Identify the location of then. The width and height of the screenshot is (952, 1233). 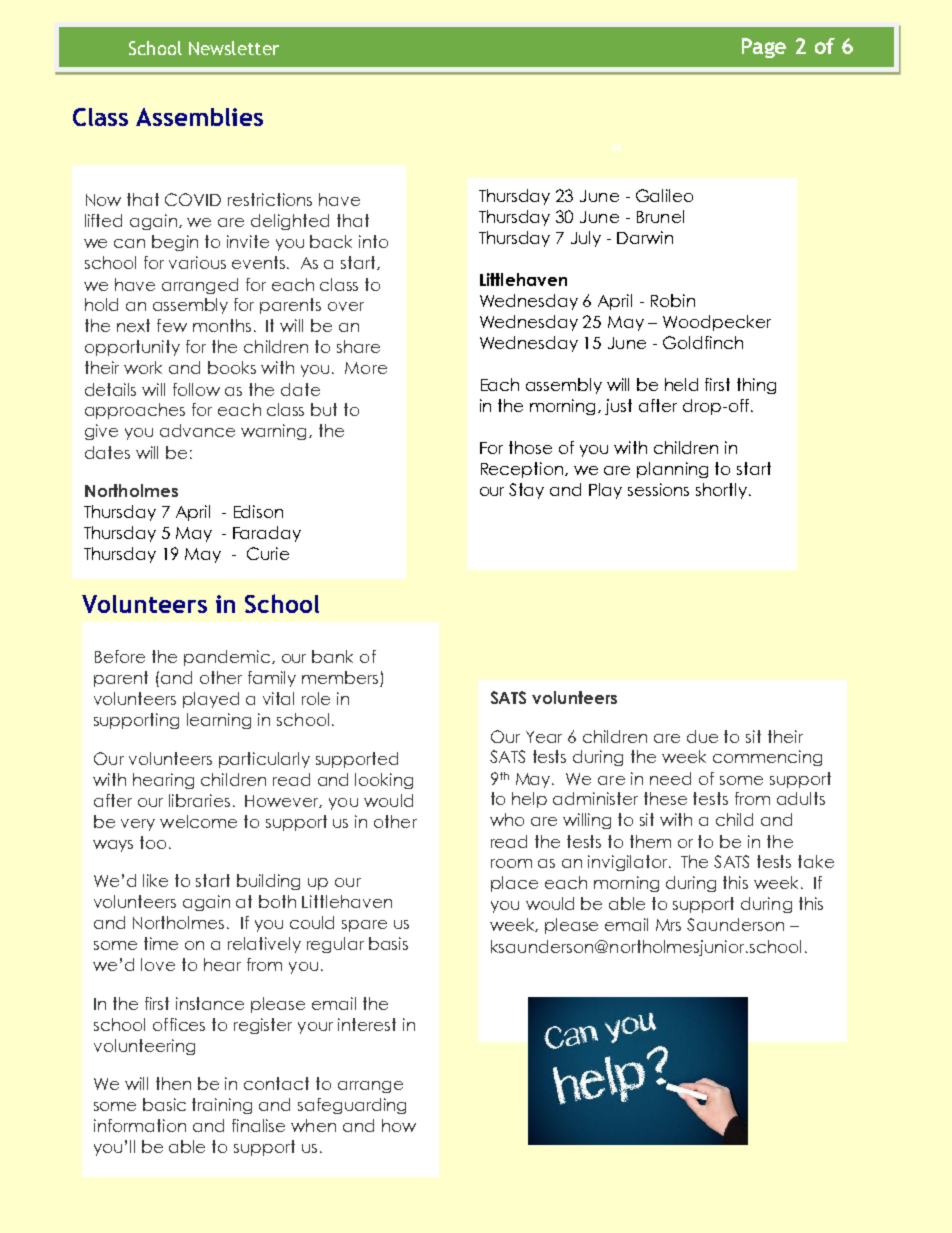
(173, 1083).
